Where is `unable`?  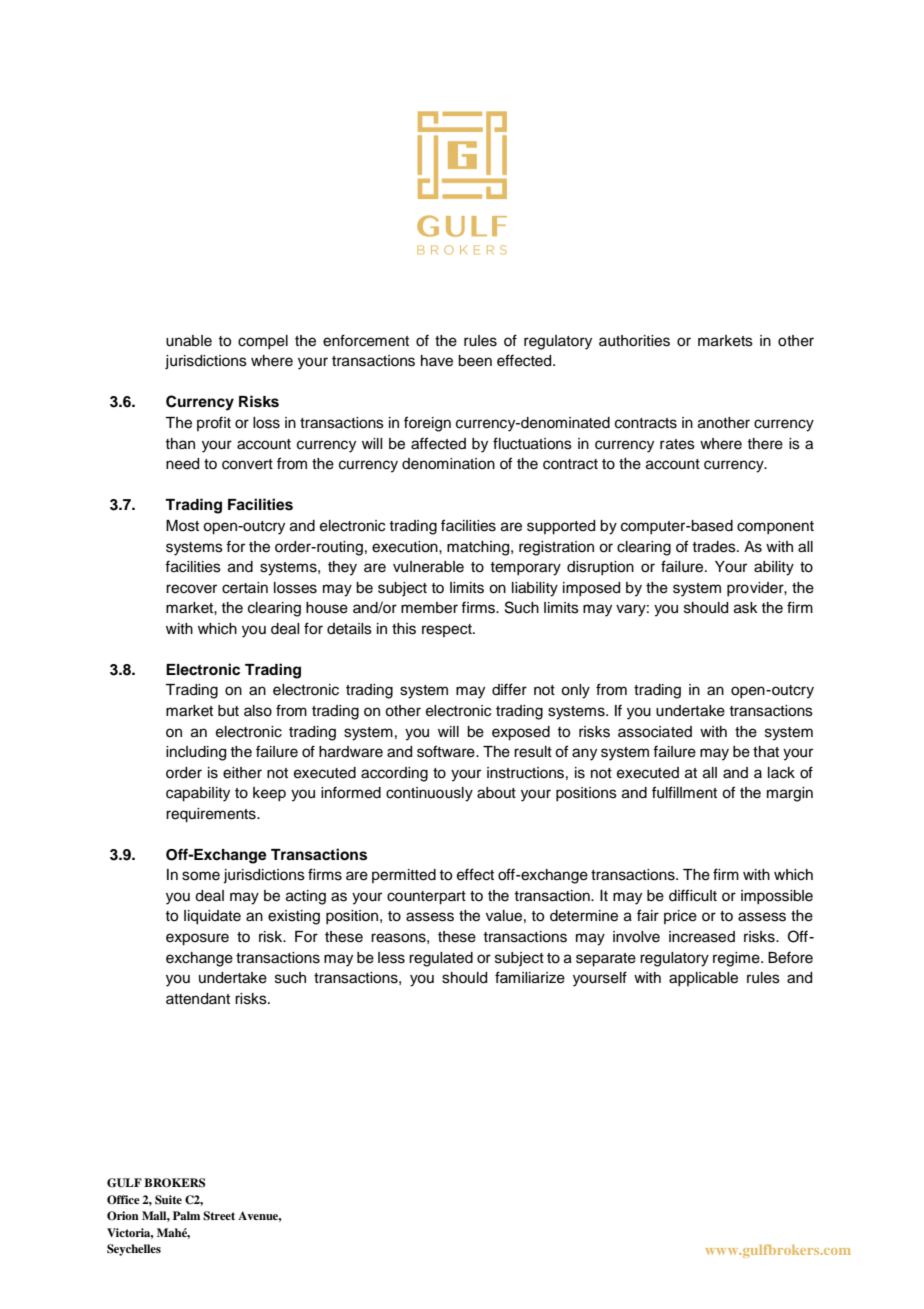
unable is located at coordinates (189, 341).
